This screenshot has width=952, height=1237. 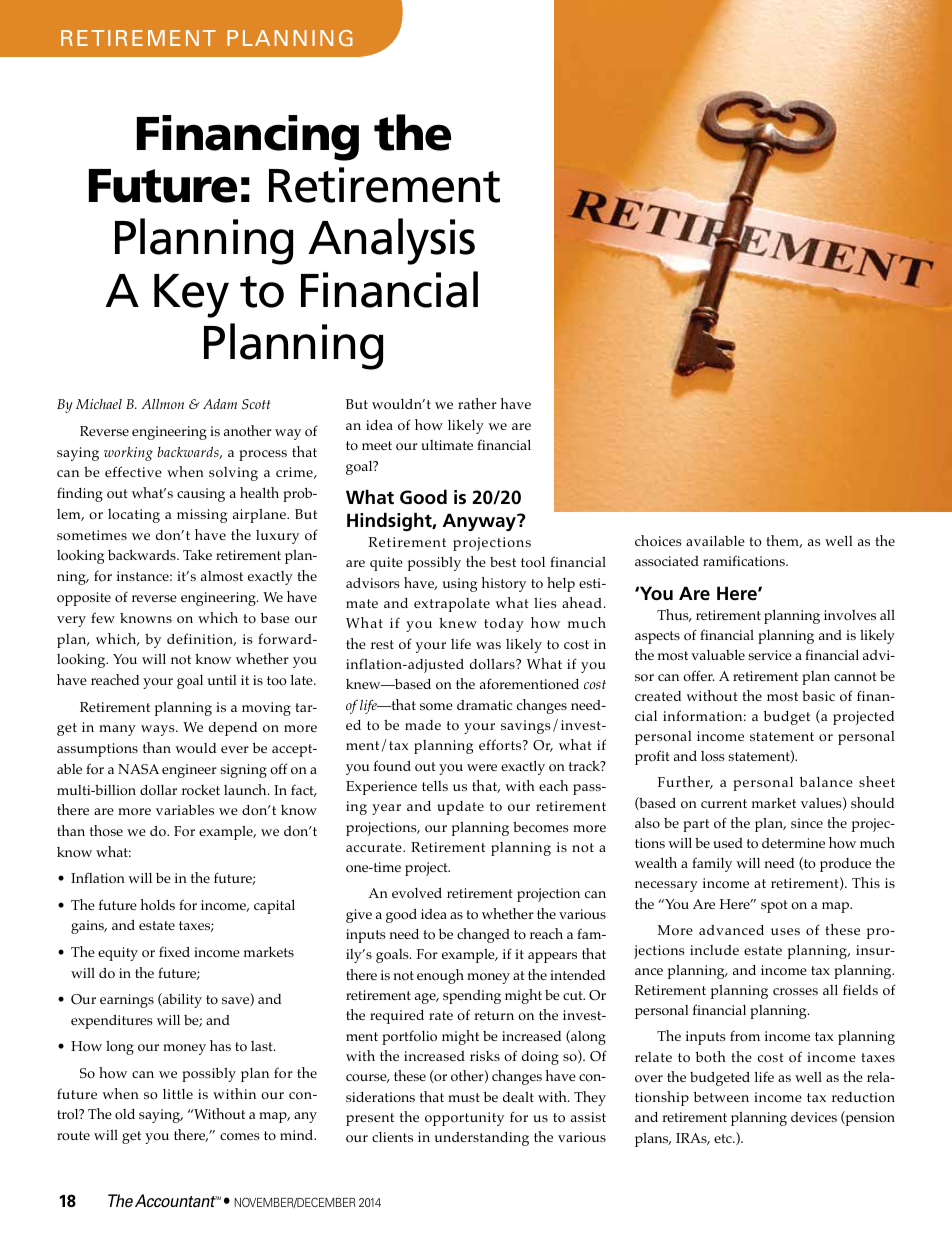 I want to click on basic, so click(x=818, y=696).
